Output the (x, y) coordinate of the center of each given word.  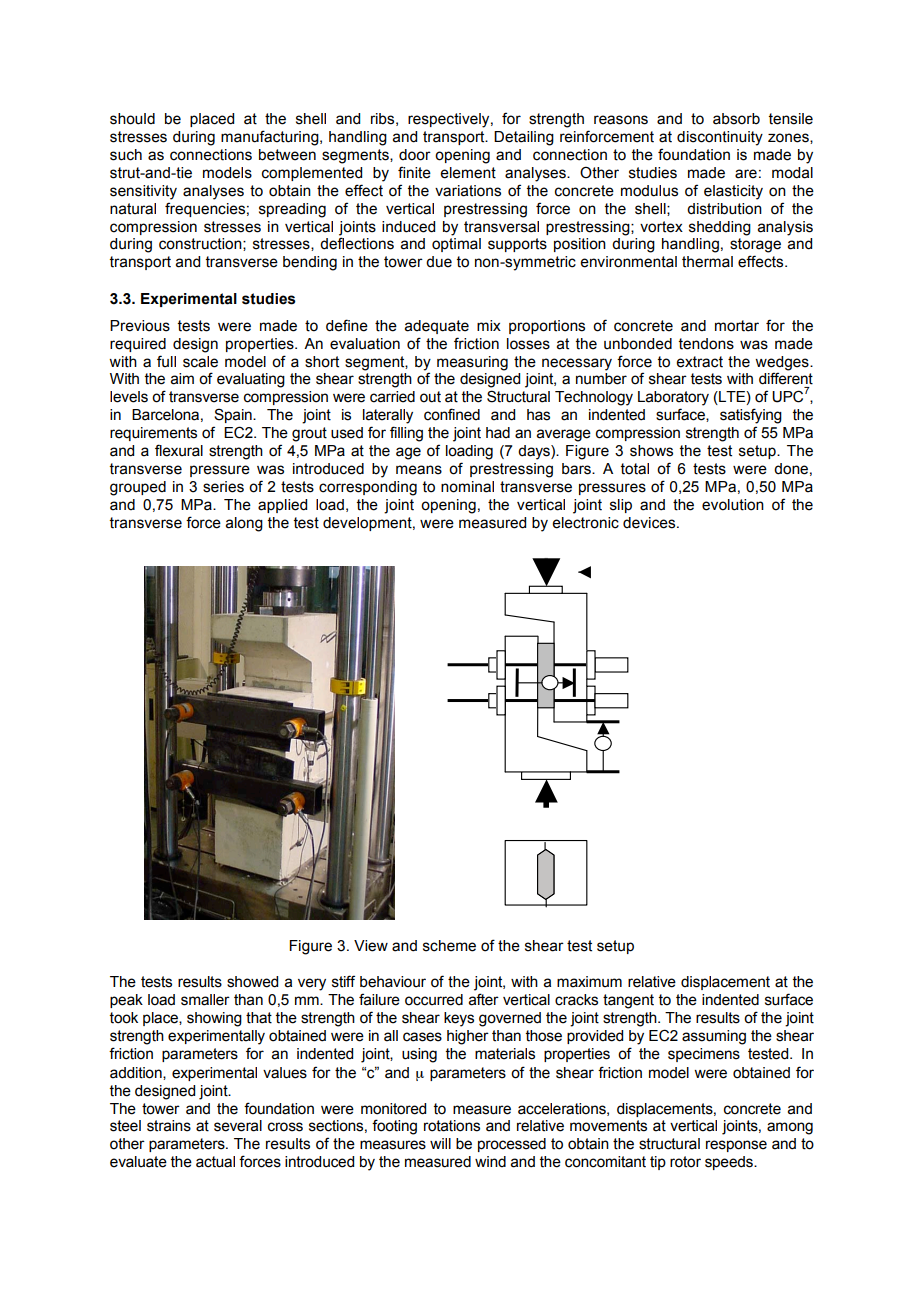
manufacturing (271, 138)
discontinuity (720, 138)
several (238, 1126)
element (468, 173)
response (736, 1146)
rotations (452, 1126)
